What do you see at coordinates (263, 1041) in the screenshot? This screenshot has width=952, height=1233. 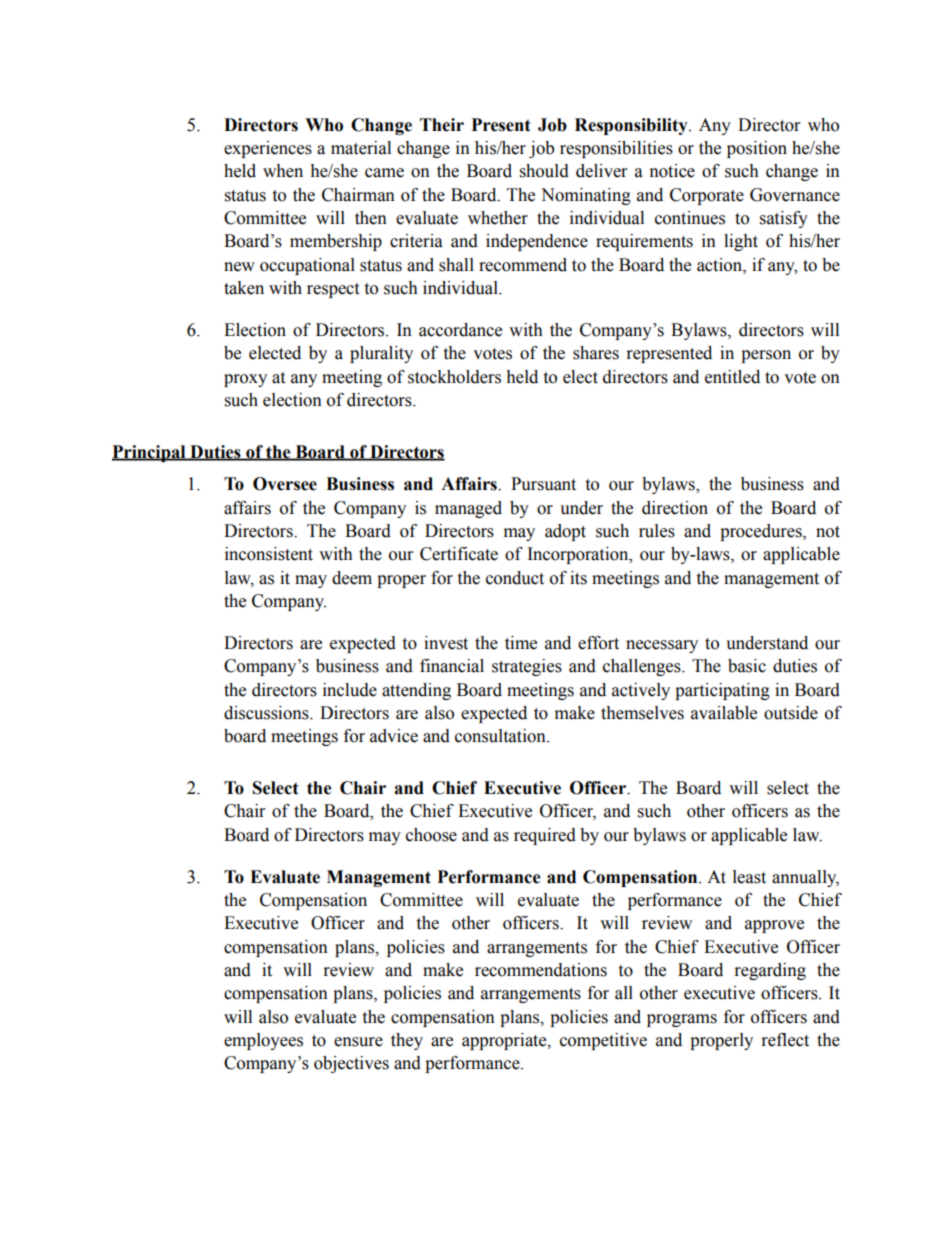 I see `employees` at bounding box center [263, 1041].
